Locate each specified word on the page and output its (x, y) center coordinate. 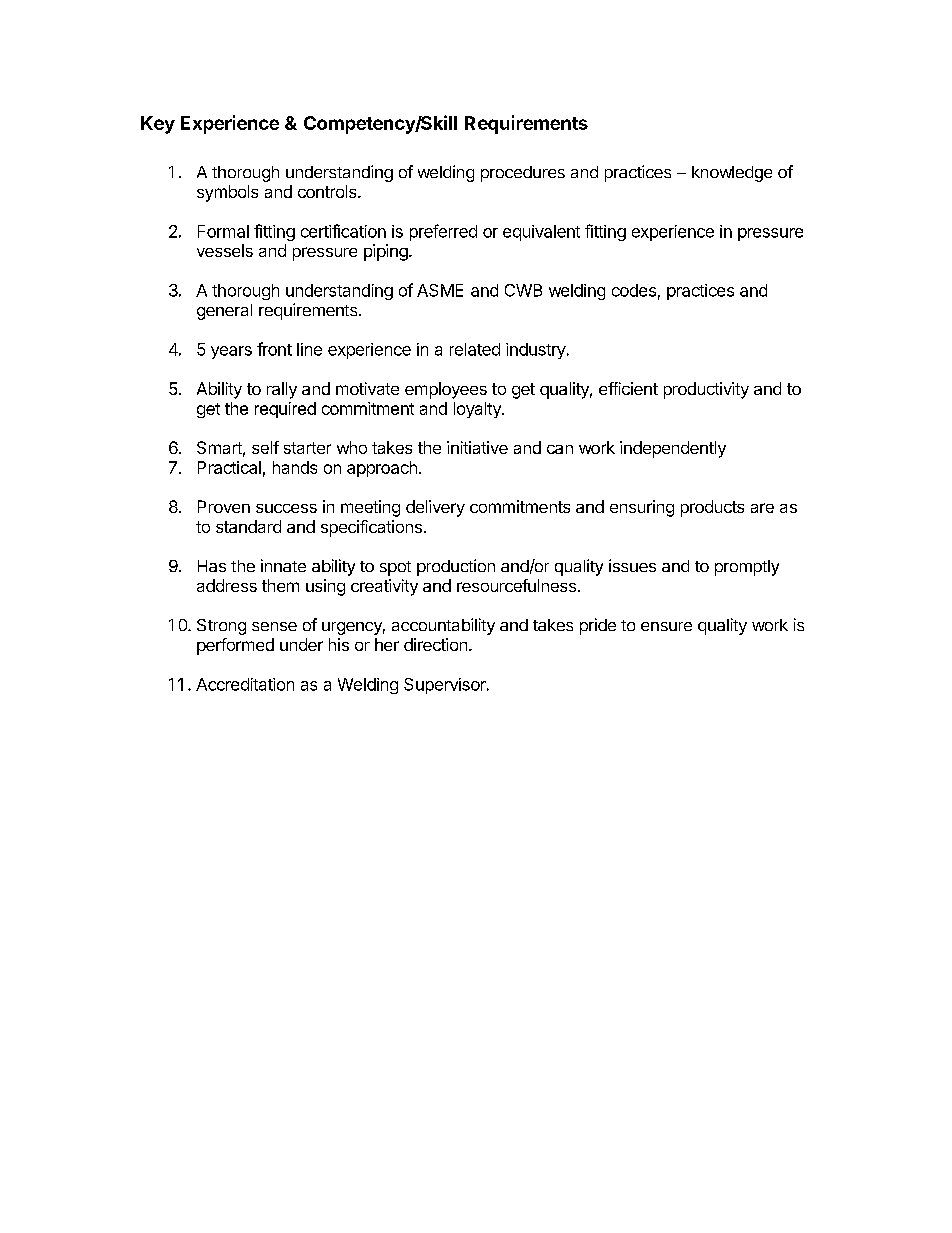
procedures (523, 174)
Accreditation (245, 684)
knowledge (732, 174)
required (285, 410)
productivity (706, 390)
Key (158, 125)
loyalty (478, 410)
